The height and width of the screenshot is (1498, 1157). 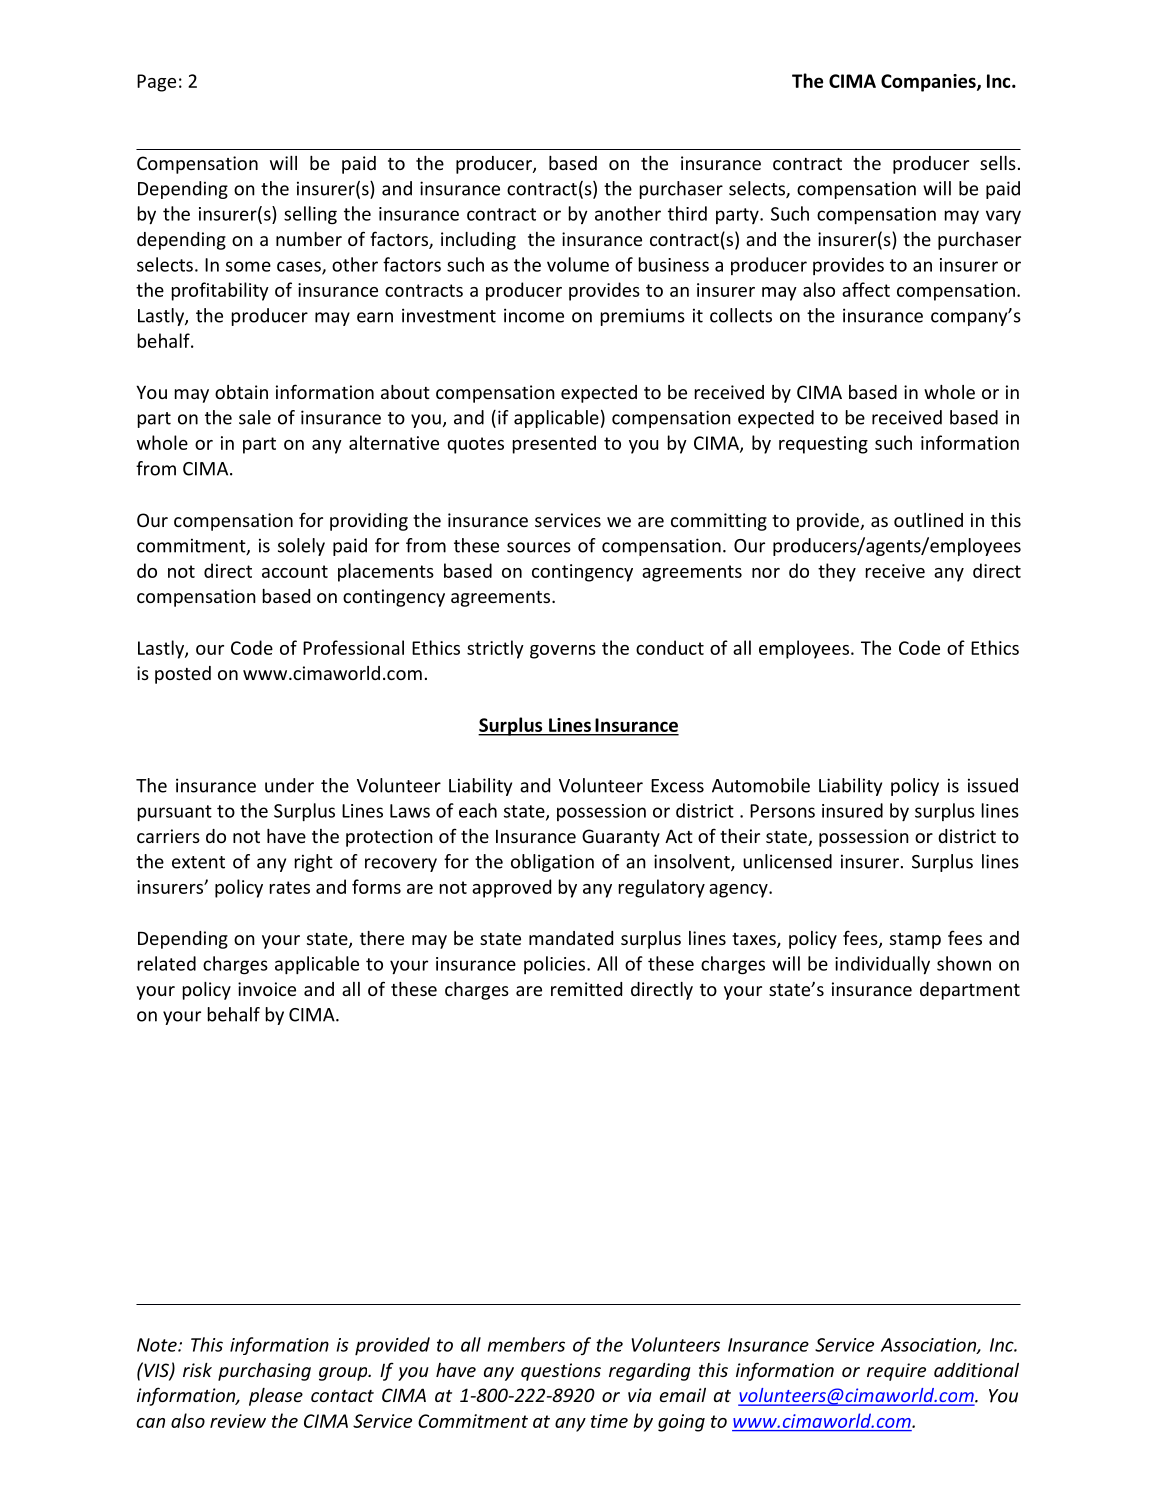 What do you see at coordinates (687, 213) in the screenshot?
I see `third` at bounding box center [687, 213].
